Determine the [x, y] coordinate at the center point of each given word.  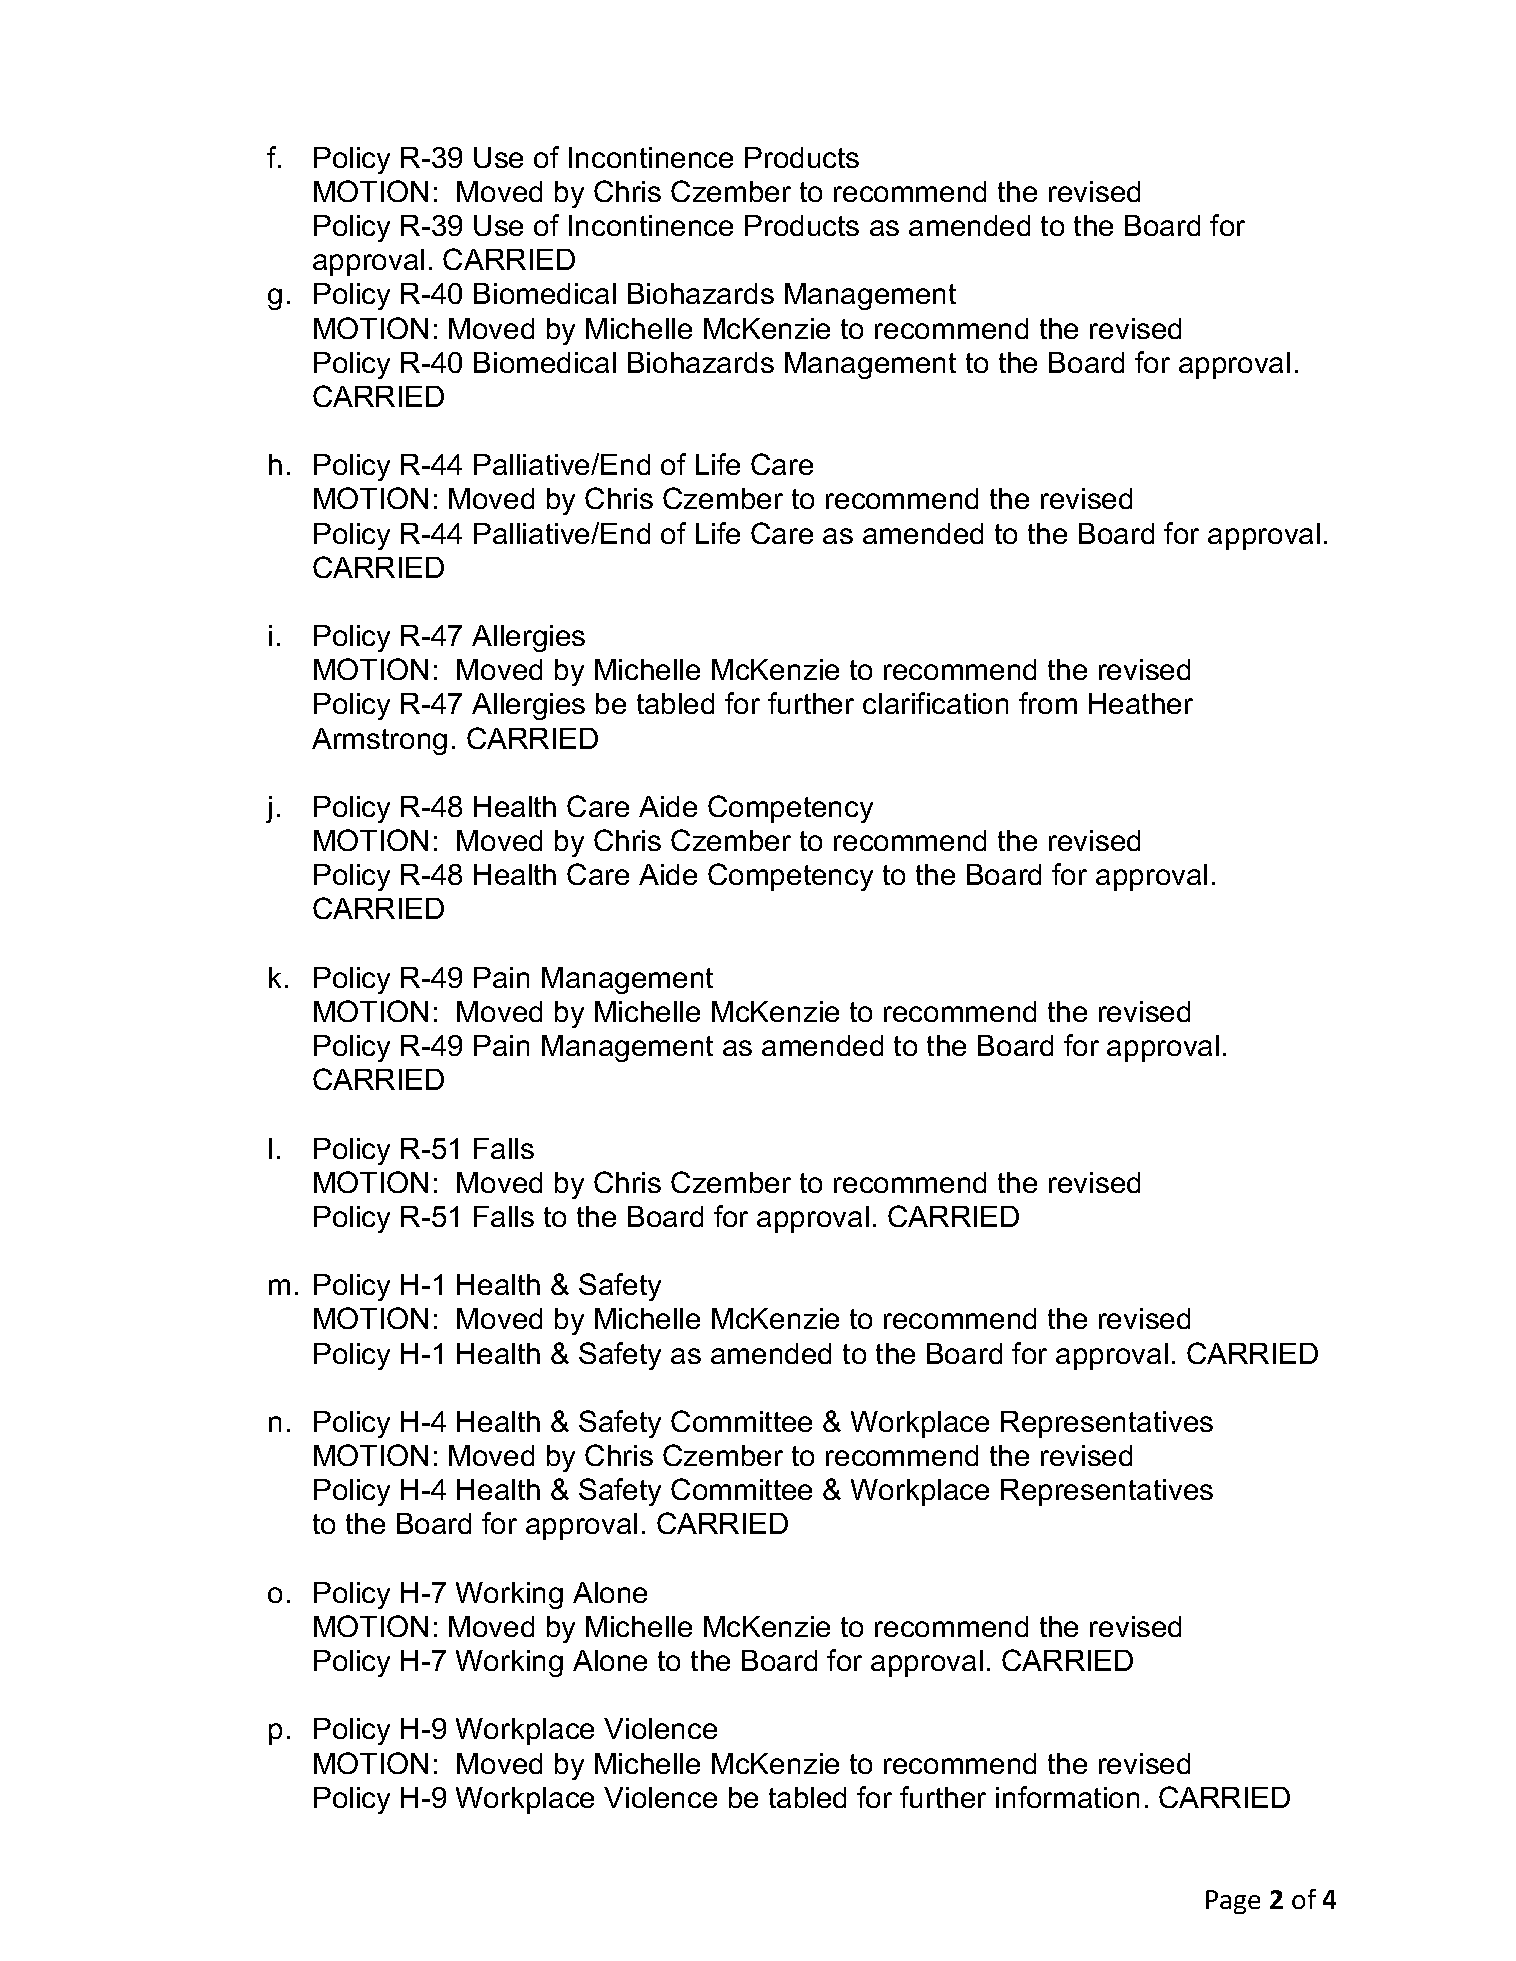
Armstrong [379, 741]
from [1048, 703]
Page [1233, 1902]
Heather [1141, 703]
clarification [935, 703]
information [1067, 1797]
